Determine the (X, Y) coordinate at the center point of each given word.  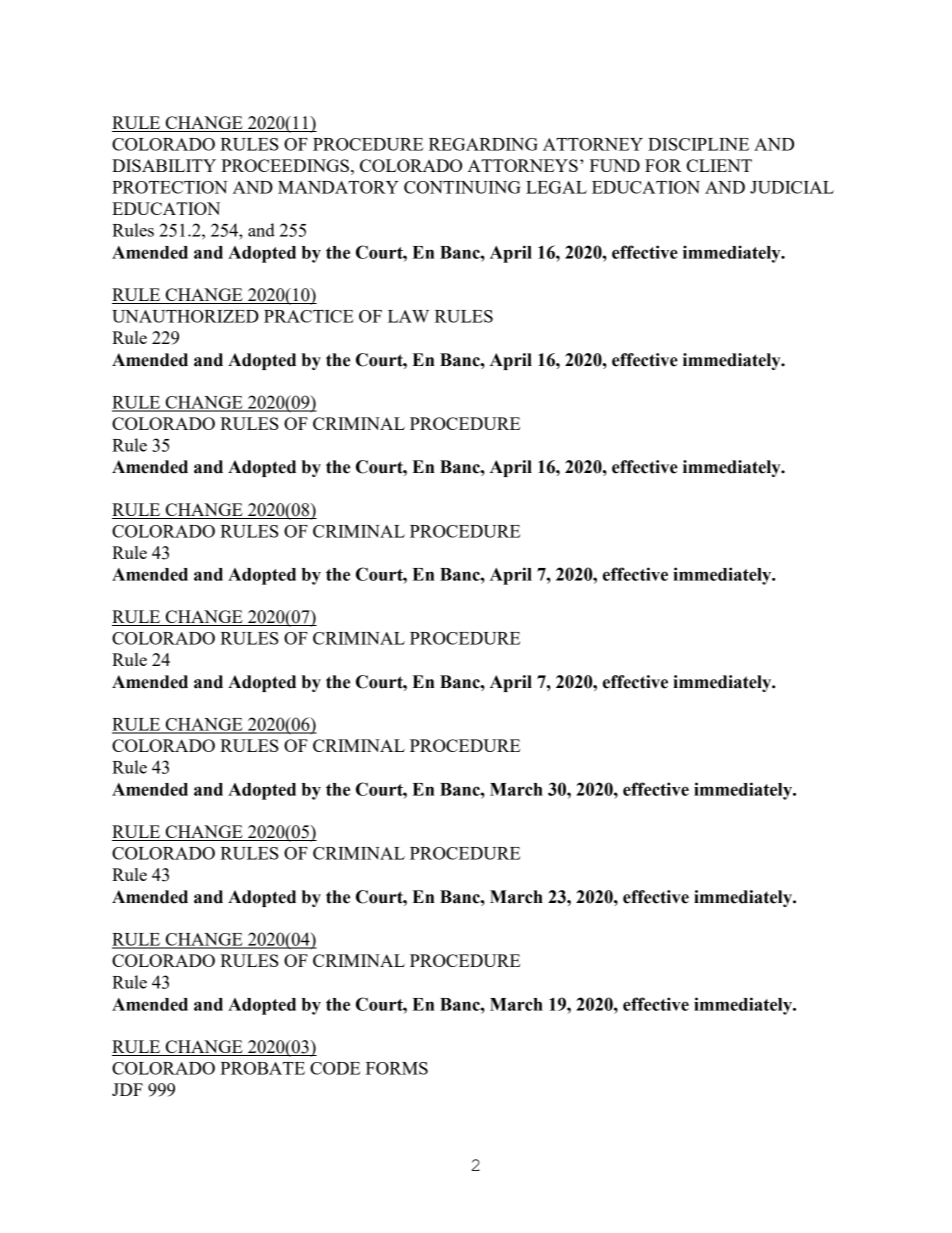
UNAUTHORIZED (185, 316)
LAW (408, 316)
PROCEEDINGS (285, 165)
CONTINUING (462, 187)
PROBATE (262, 1068)
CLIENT (719, 165)
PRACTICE (309, 316)
